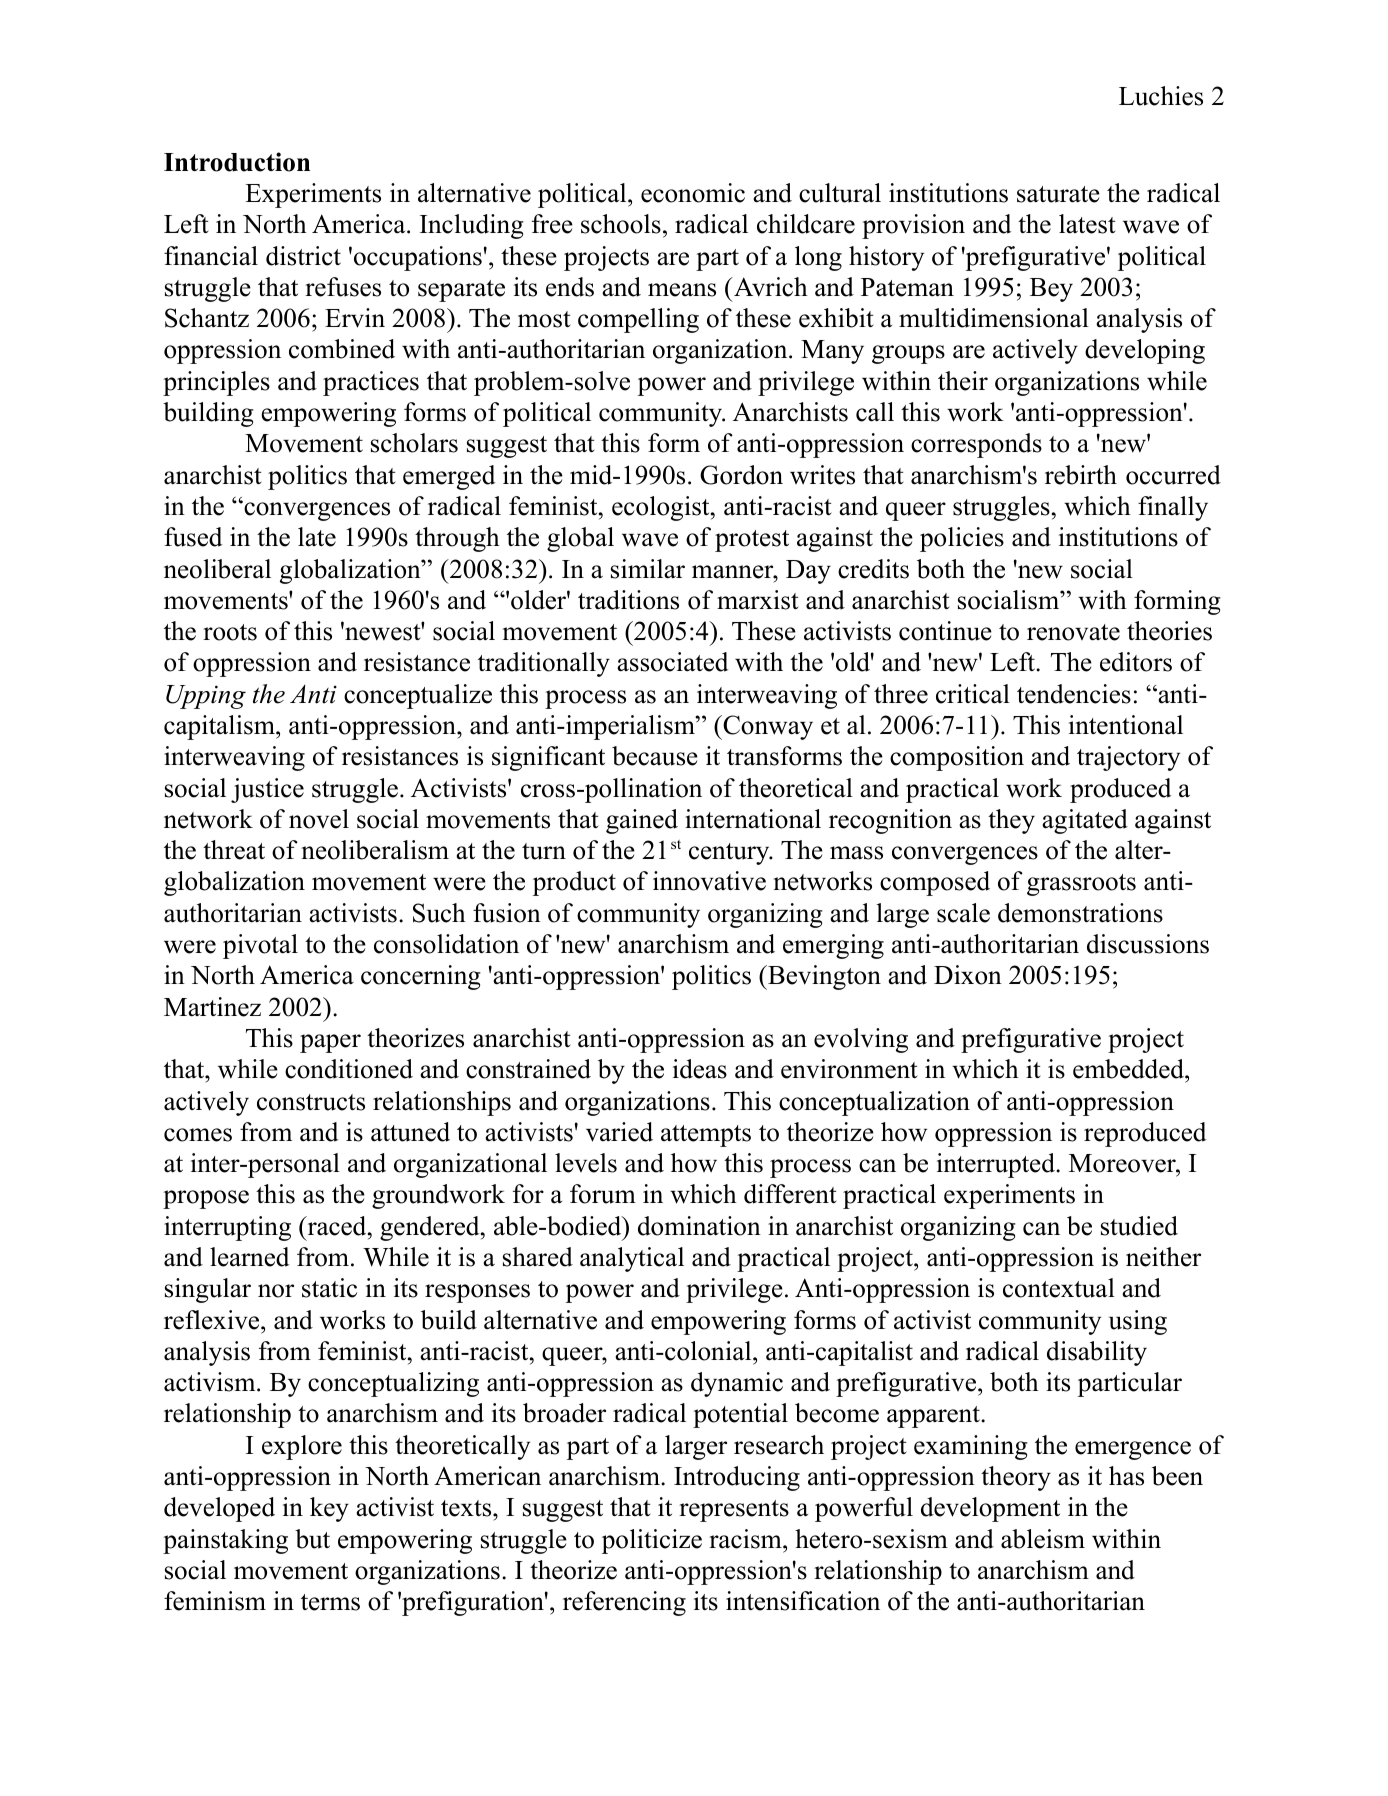 The image size is (1388, 1796). Describe the element at coordinates (1080, 913) in the document. I see `demonstrations` at that location.
